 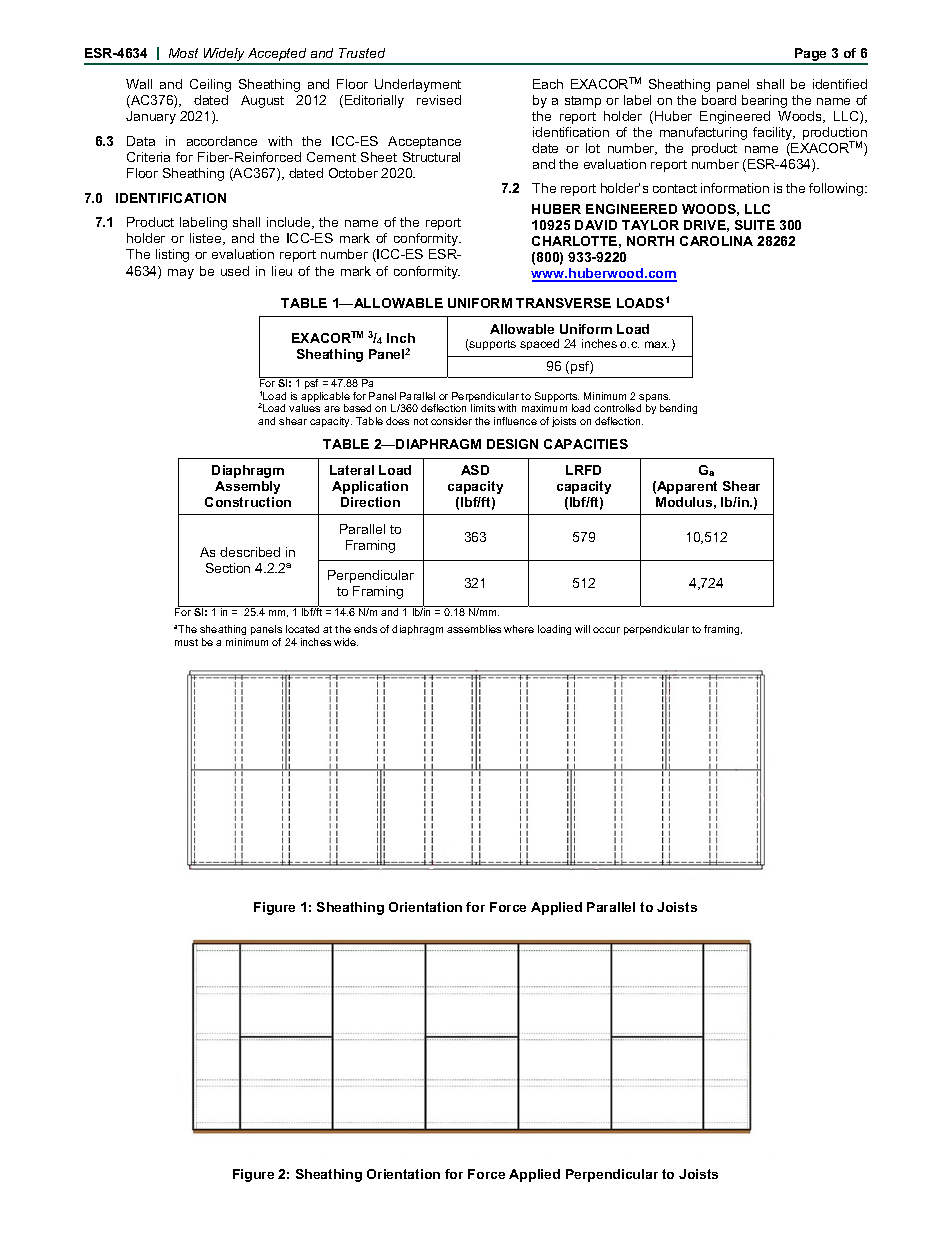 What do you see at coordinates (654, 399) in the document?
I see `spans` at bounding box center [654, 399].
